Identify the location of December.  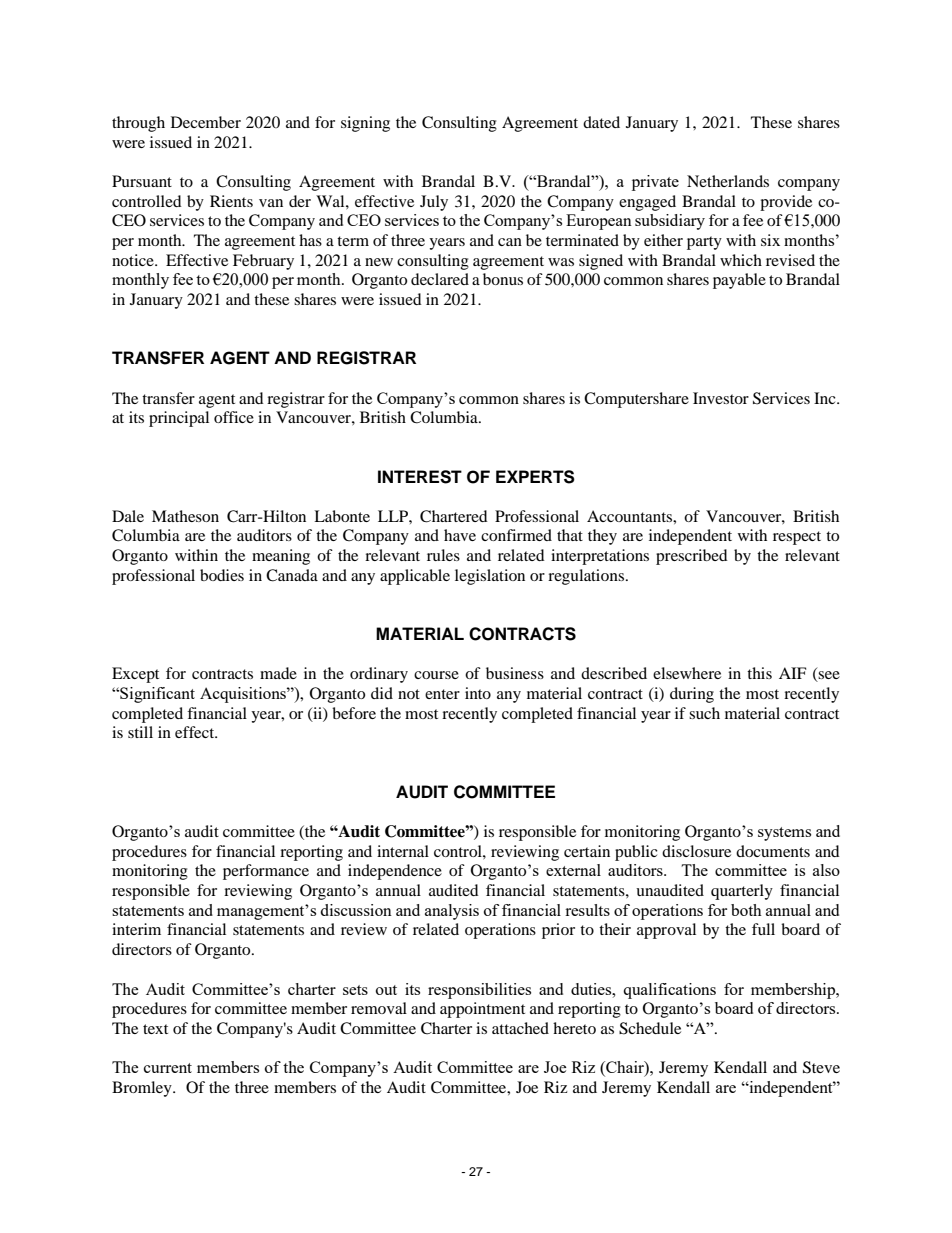
(206, 122).
